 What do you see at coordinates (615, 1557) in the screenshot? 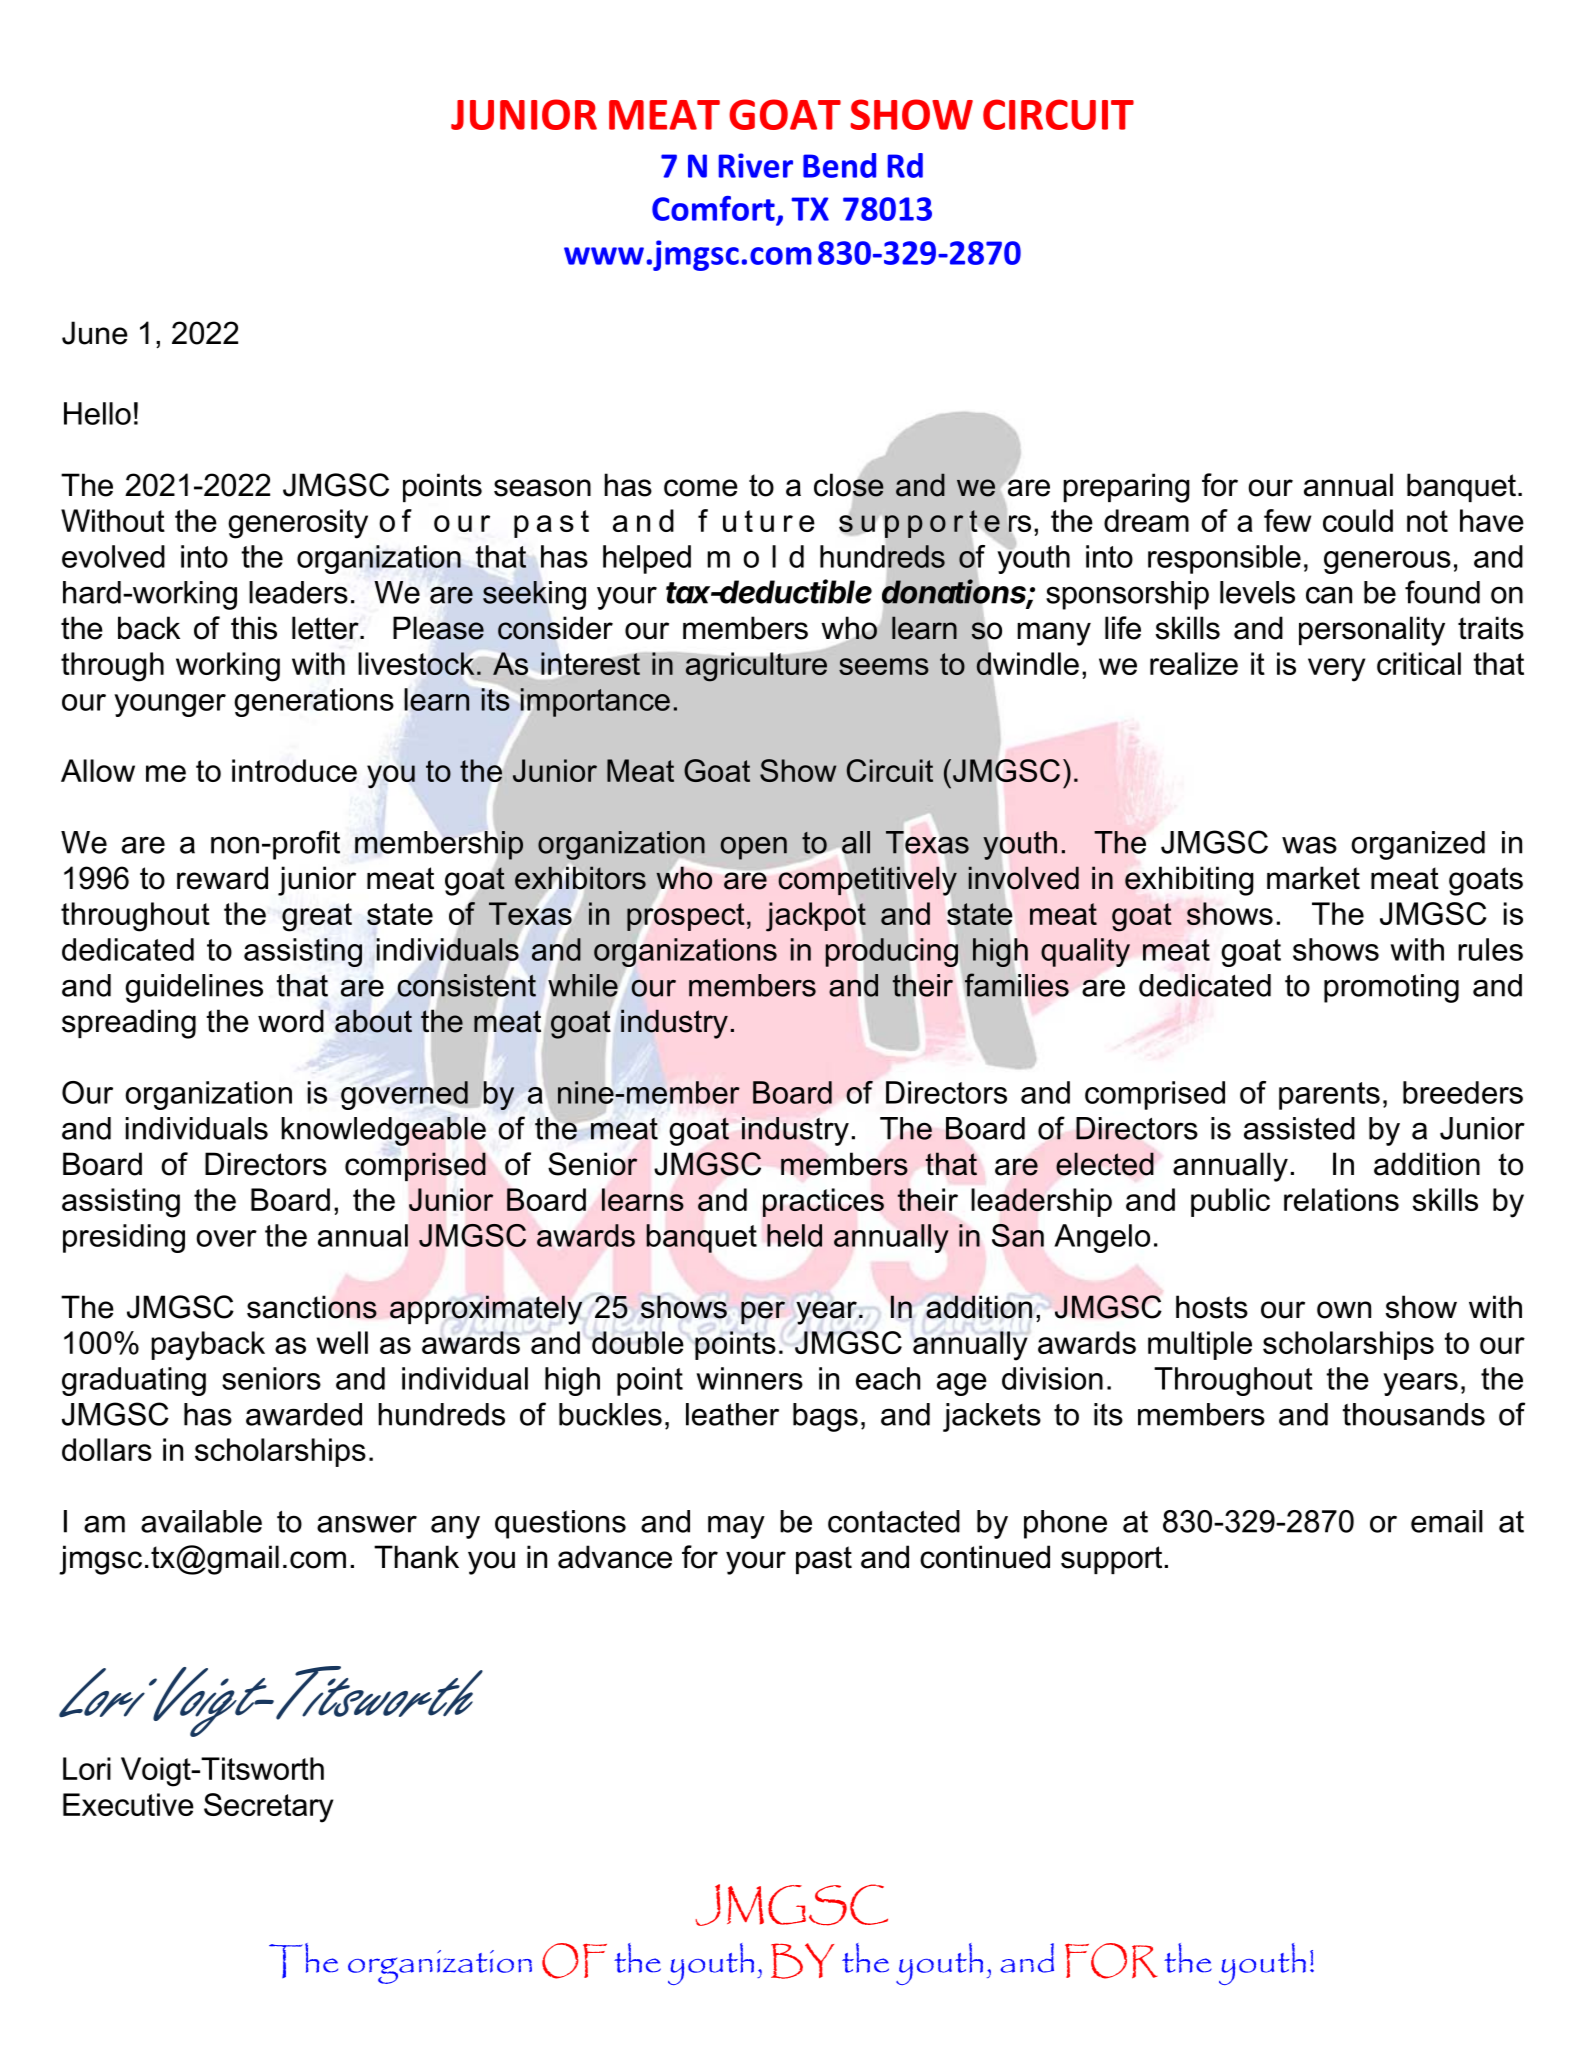
I see `advance` at bounding box center [615, 1557].
